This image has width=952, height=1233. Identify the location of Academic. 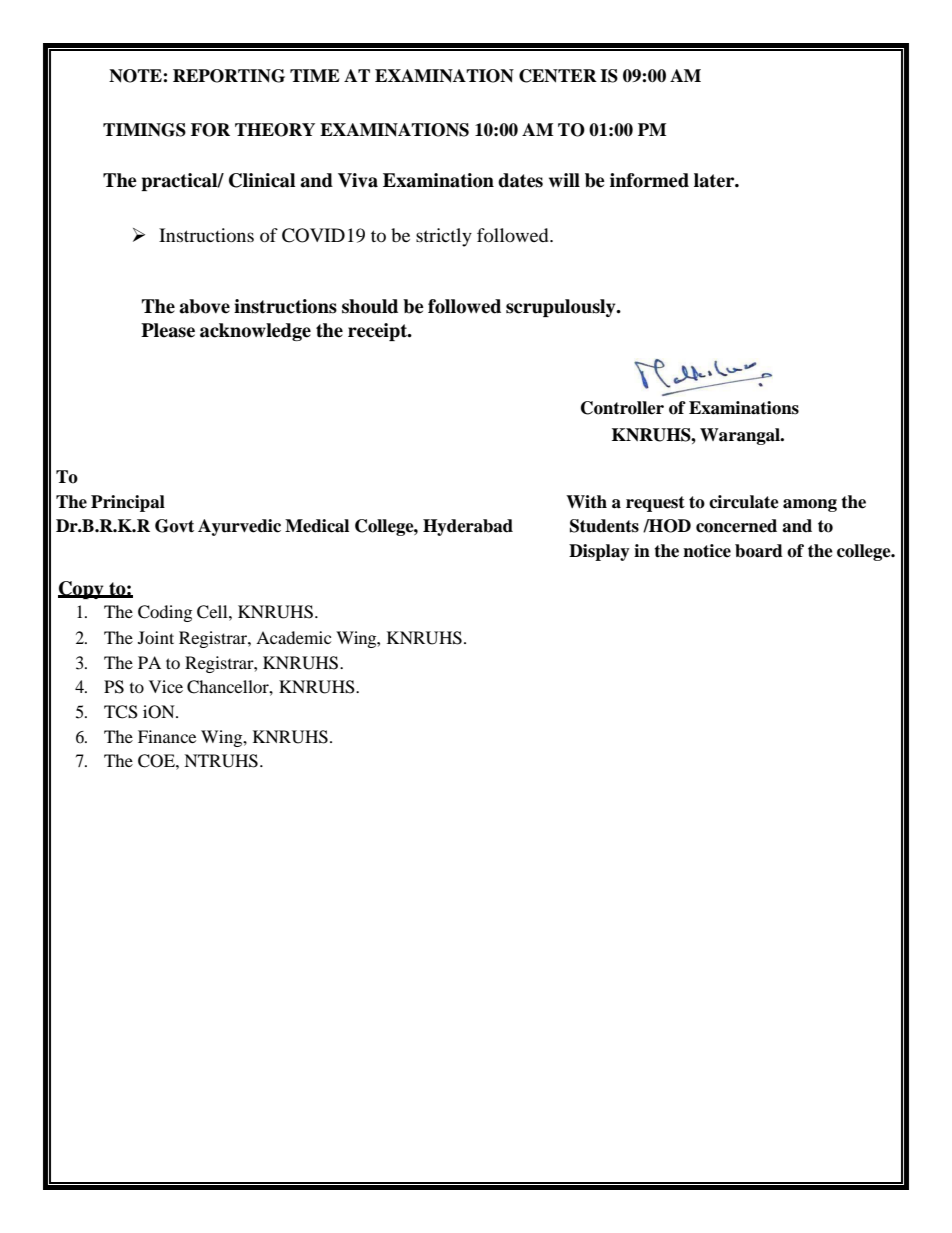
(293, 637).
